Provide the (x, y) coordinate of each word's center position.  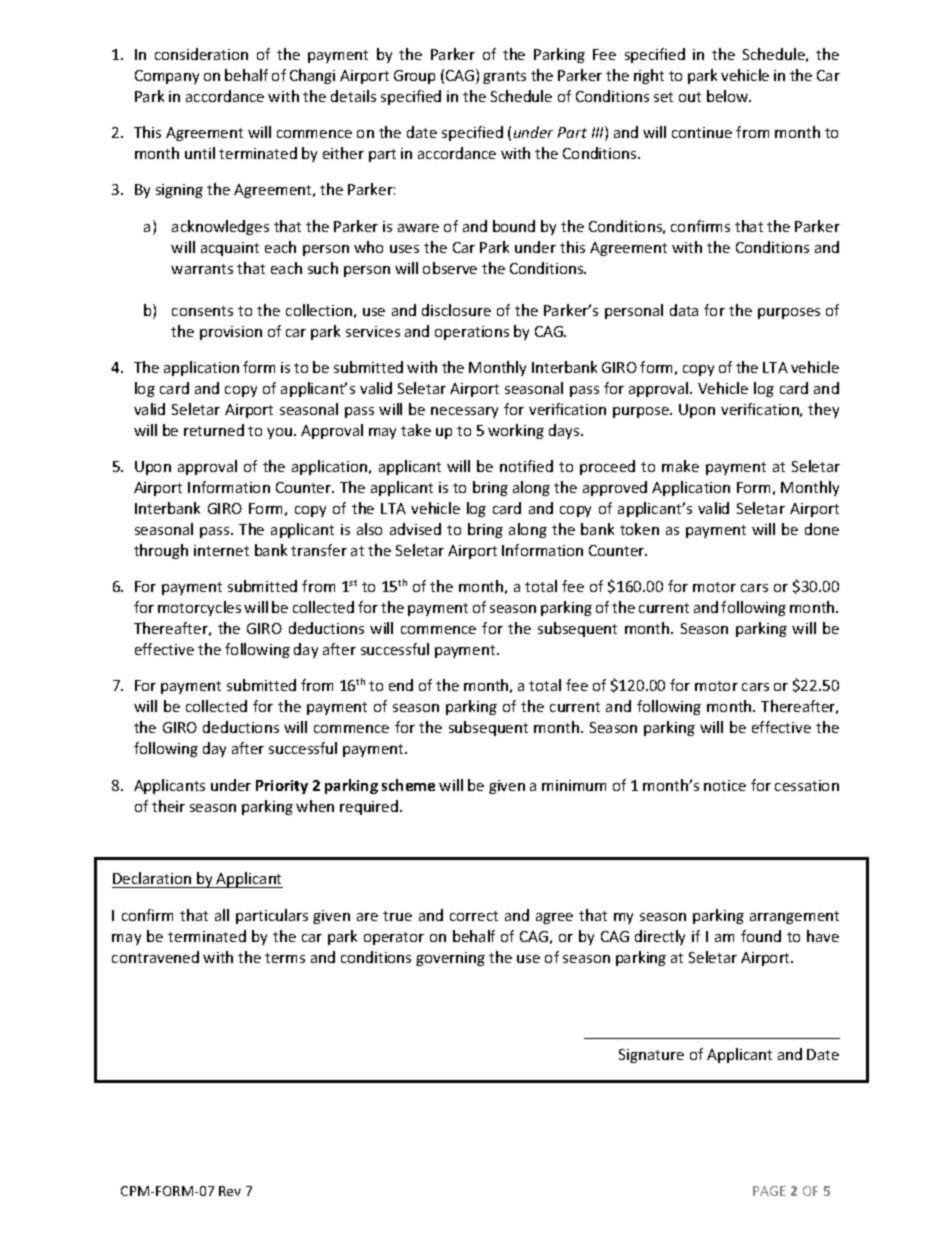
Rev (230, 1191)
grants (504, 77)
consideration (201, 54)
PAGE (769, 1191)
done (822, 529)
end (401, 685)
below (729, 96)
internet (221, 550)
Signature (651, 1056)
